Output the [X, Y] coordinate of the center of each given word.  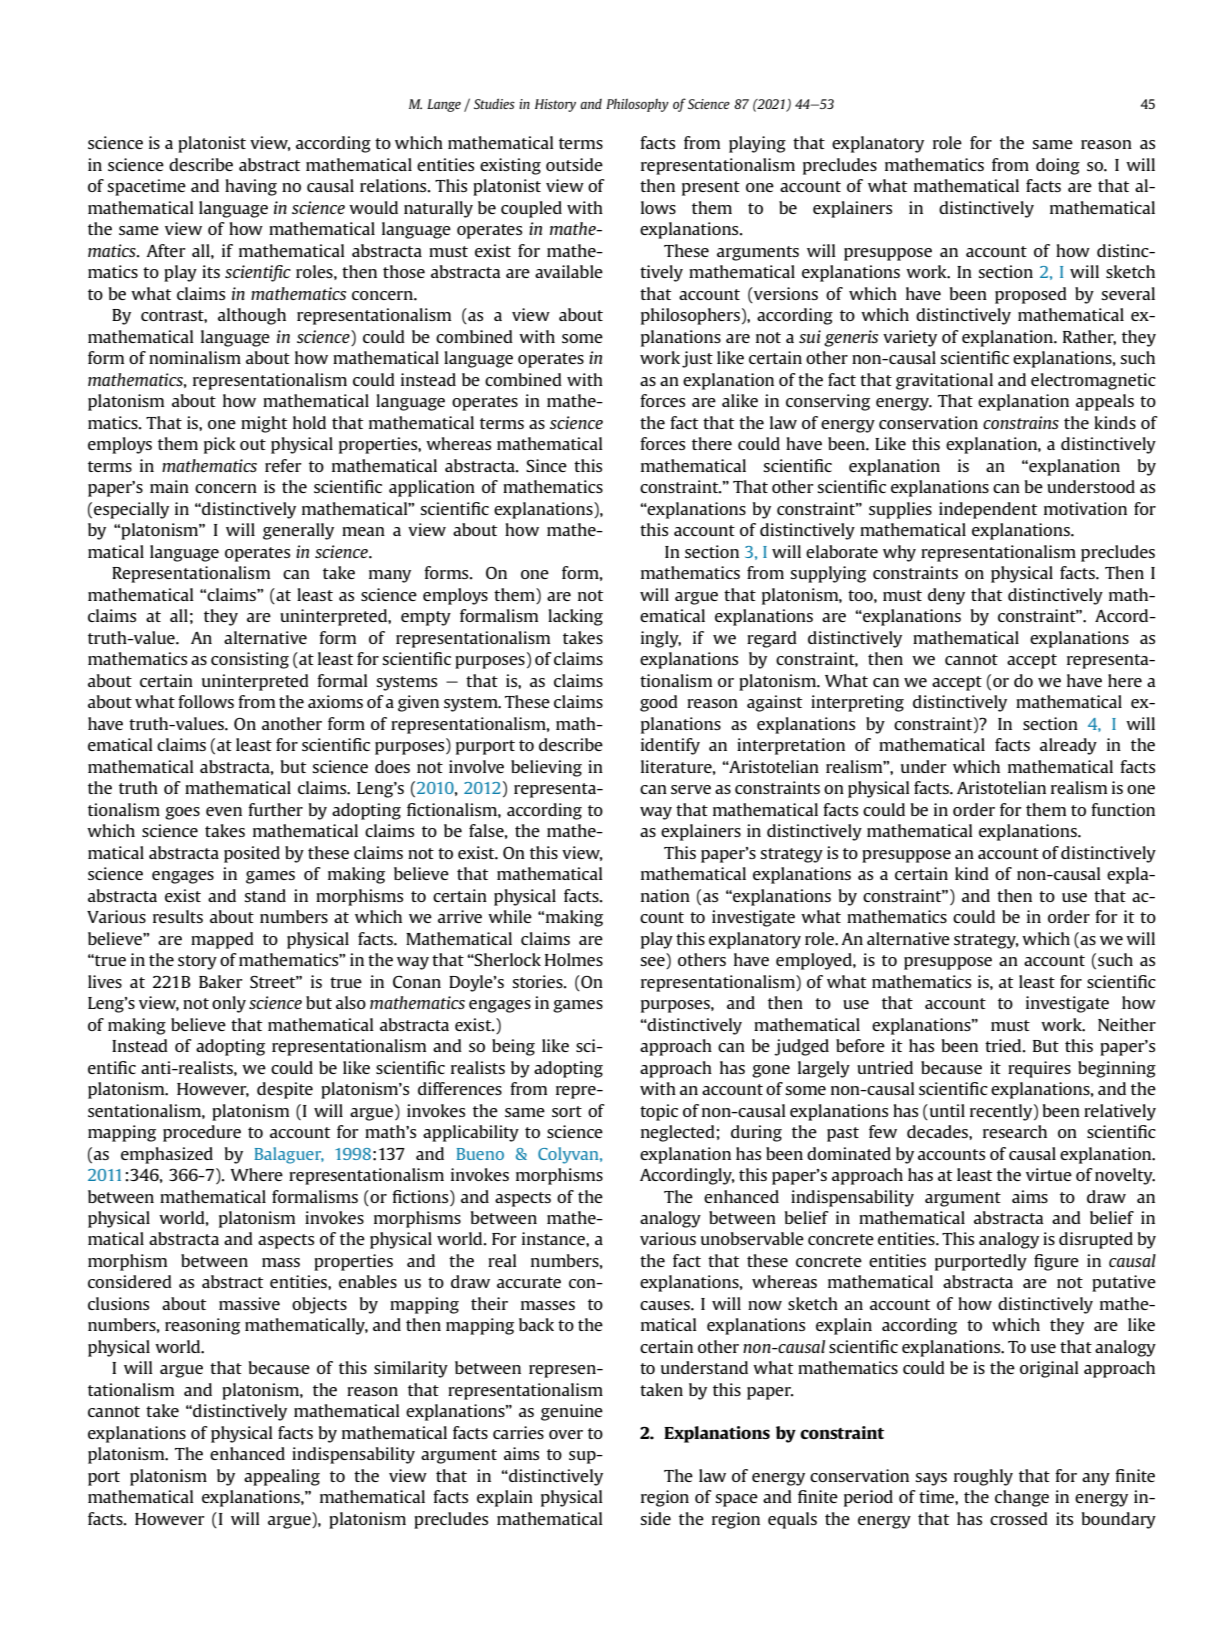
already [1068, 746]
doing [1058, 166]
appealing [282, 1477]
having [251, 187]
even [224, 811]
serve [691, 789]
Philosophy [637, 105]
